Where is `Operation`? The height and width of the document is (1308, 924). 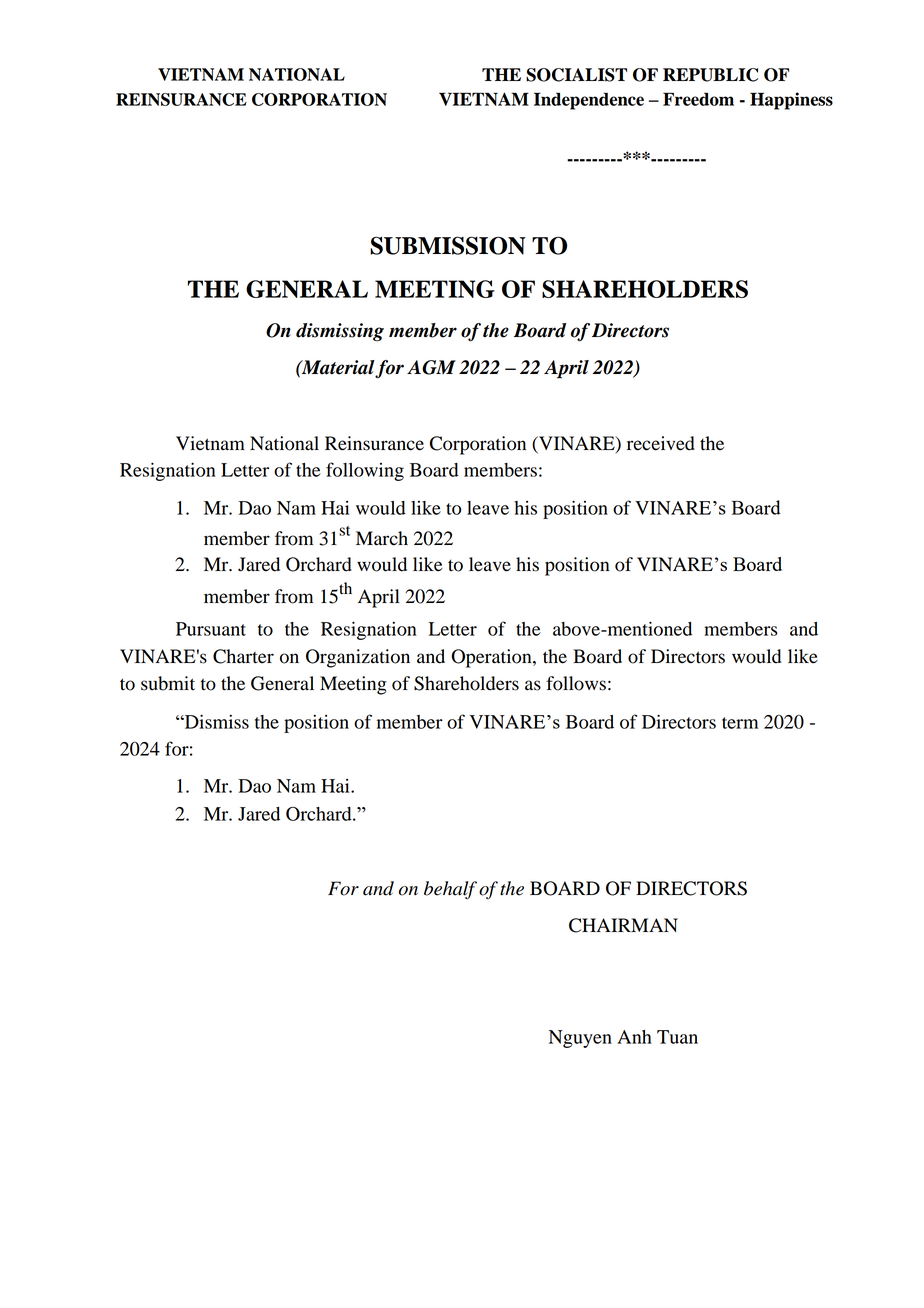 Operation is located at coordinates (492, 658).
